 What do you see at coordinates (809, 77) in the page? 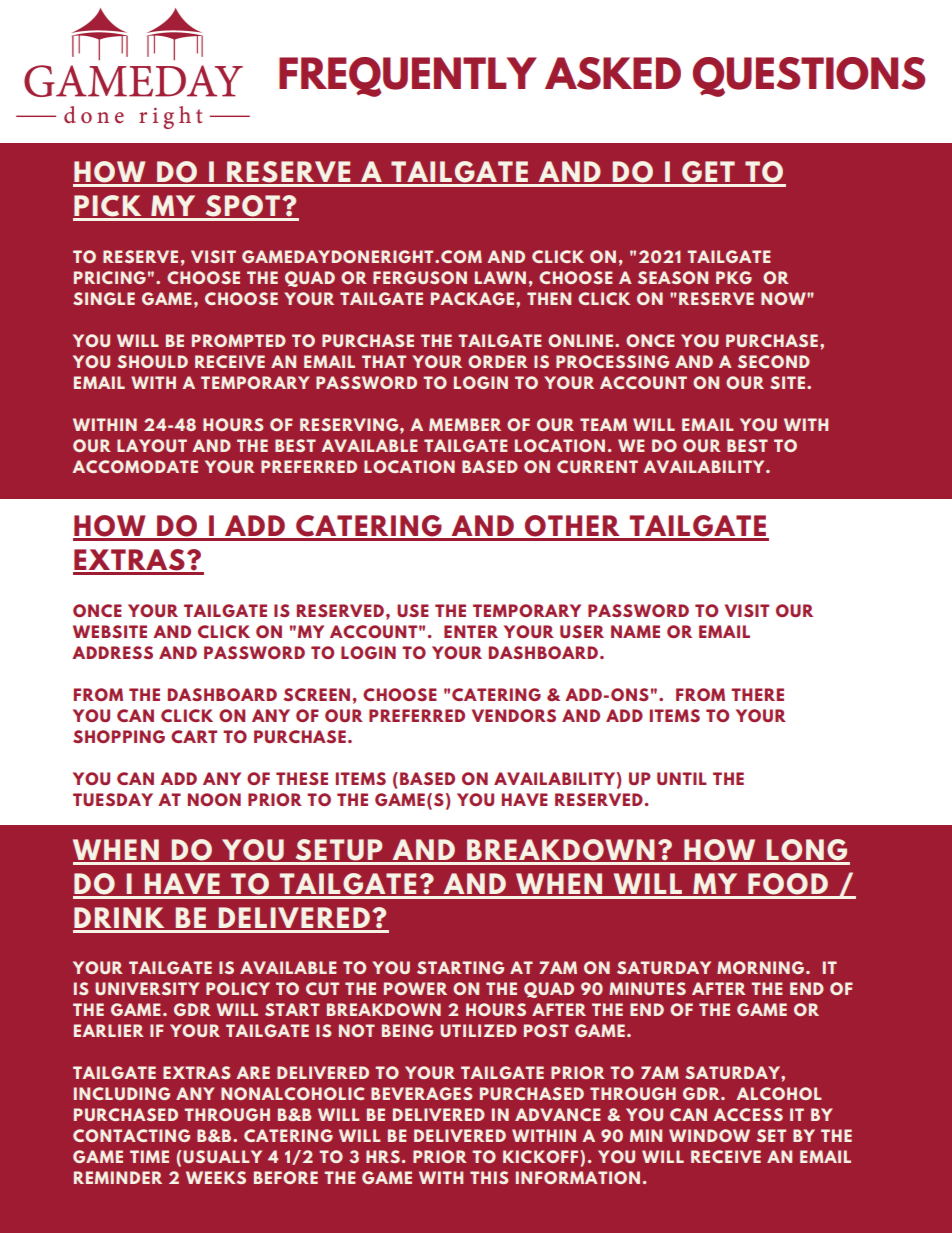
I see `QUESTIONS` at bounding box center [809, 77].
